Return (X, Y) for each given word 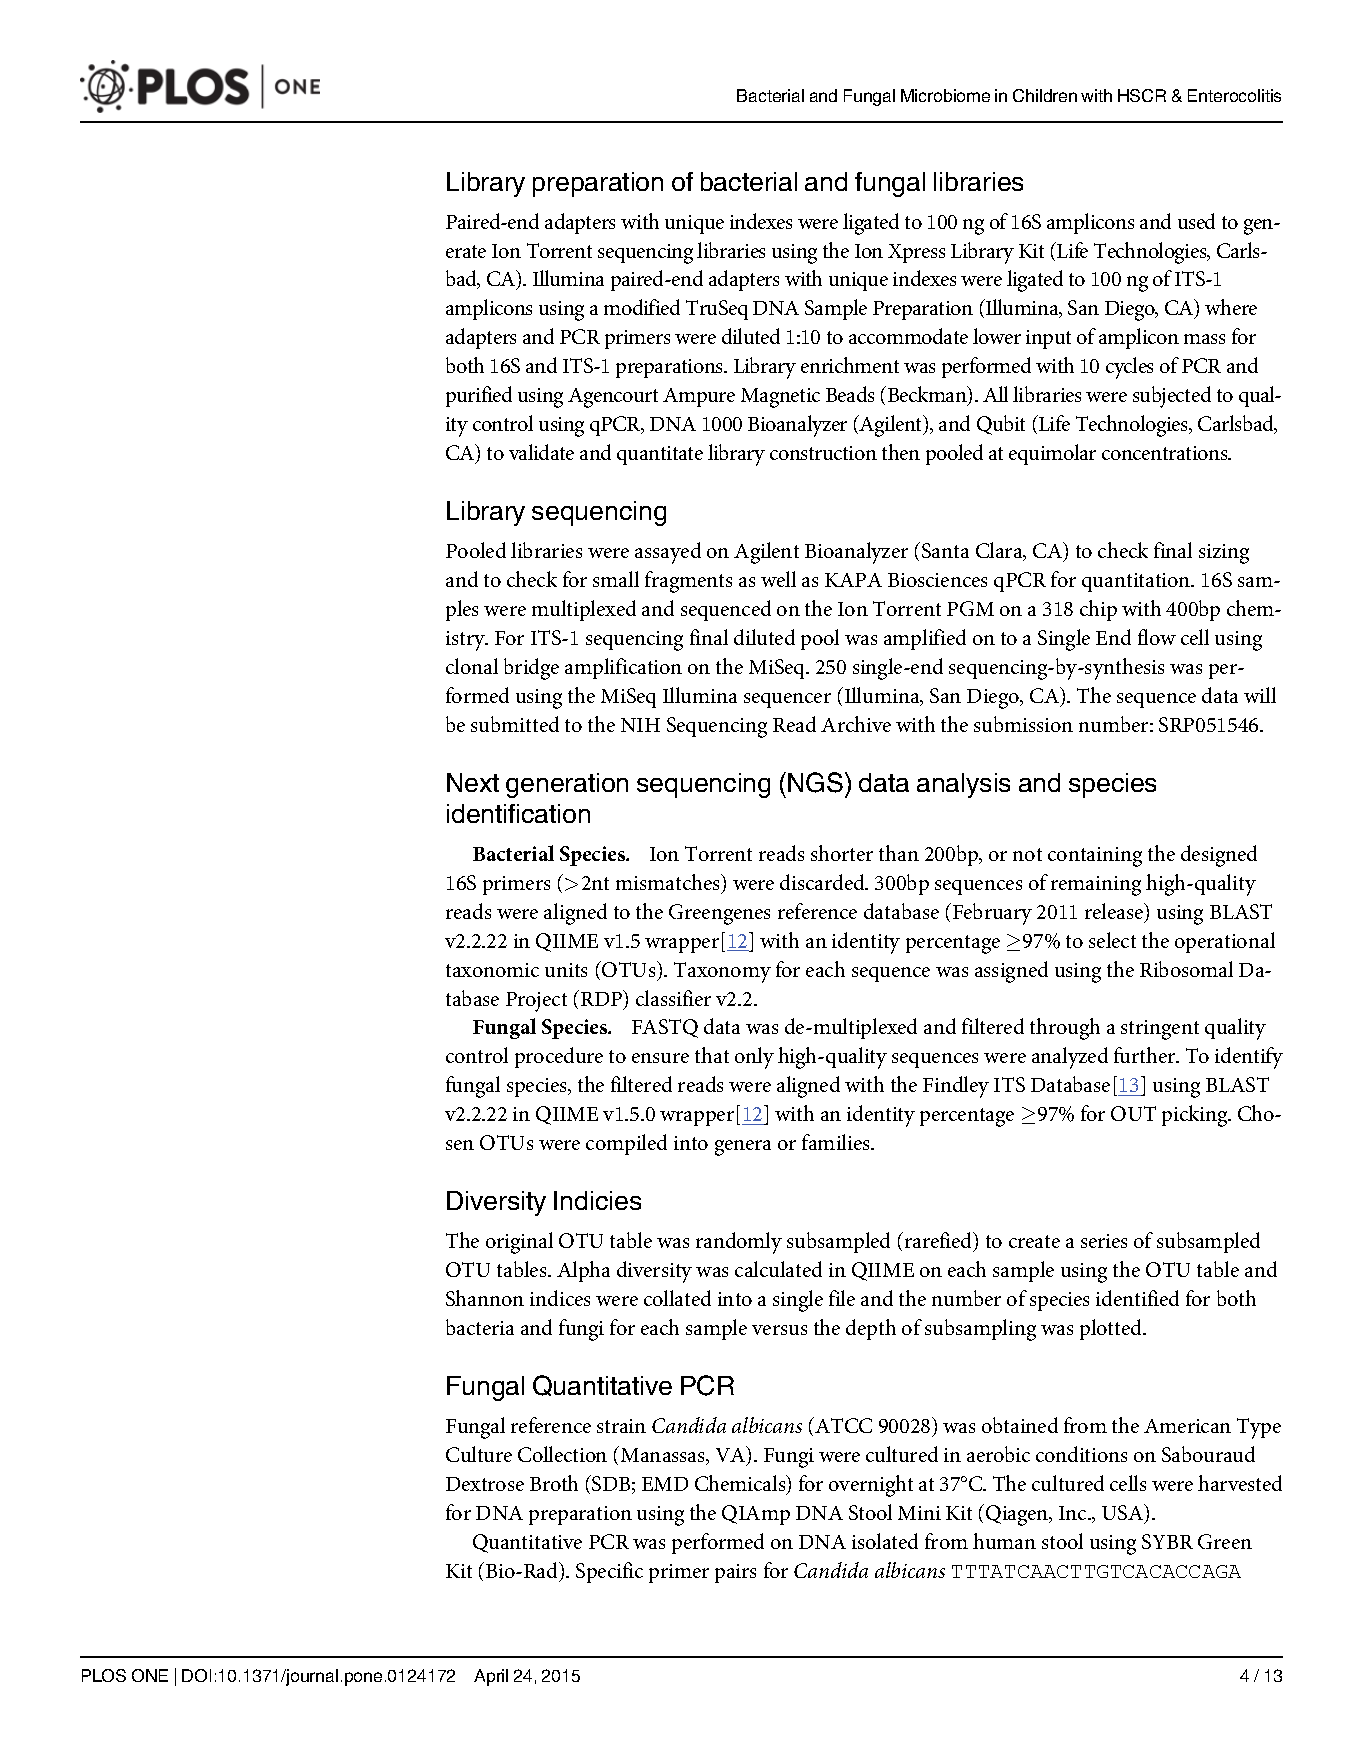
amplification (623, 668)
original (519, 1243)
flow (1157, 637)
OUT (1133, 1113)
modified (642, 307)
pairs (735, 1573)
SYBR (1167, 1541)
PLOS (104, 1675)
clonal (472, 666)
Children (1045, 95)
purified (479, 396)
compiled (626, 1144)
